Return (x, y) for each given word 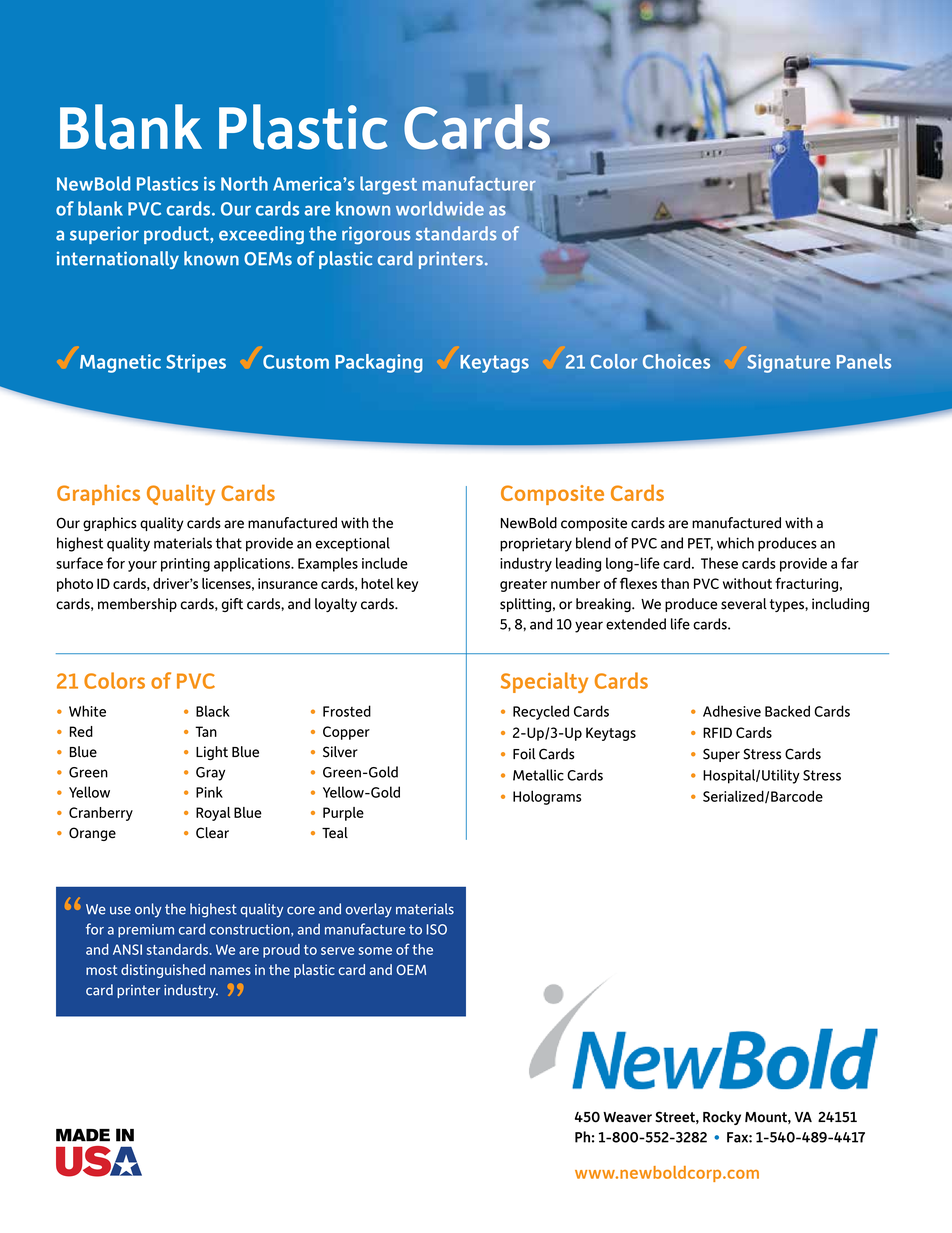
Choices (676, 361)
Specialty (544, 682)
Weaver (627, 1117)
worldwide (440, 208)
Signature (788, 363)
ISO (437, 929)
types (788, 605)
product (177, 235)
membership (137, 605)
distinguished (163, 971)
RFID (717, 732)
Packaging (379, 363)
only (148, 910)
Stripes (196, 363)
